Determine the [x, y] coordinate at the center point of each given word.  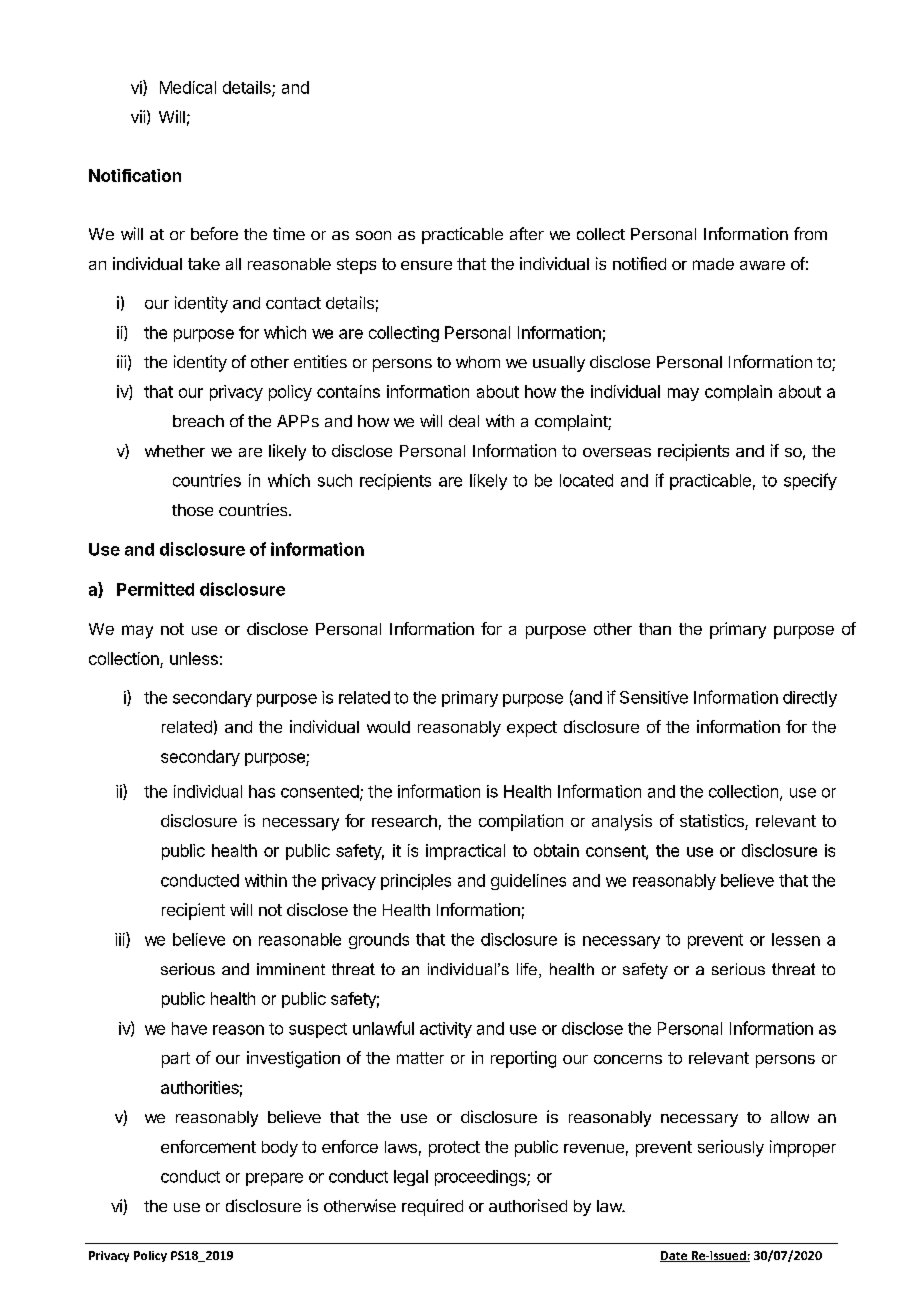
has [262, 791]
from [810, 233]
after [527, 233]
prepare [274, 1179]
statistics [713, 822]
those [192, 510]
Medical [188, 87]
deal [464, 421]
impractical [465, 852]
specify [810, 481]
